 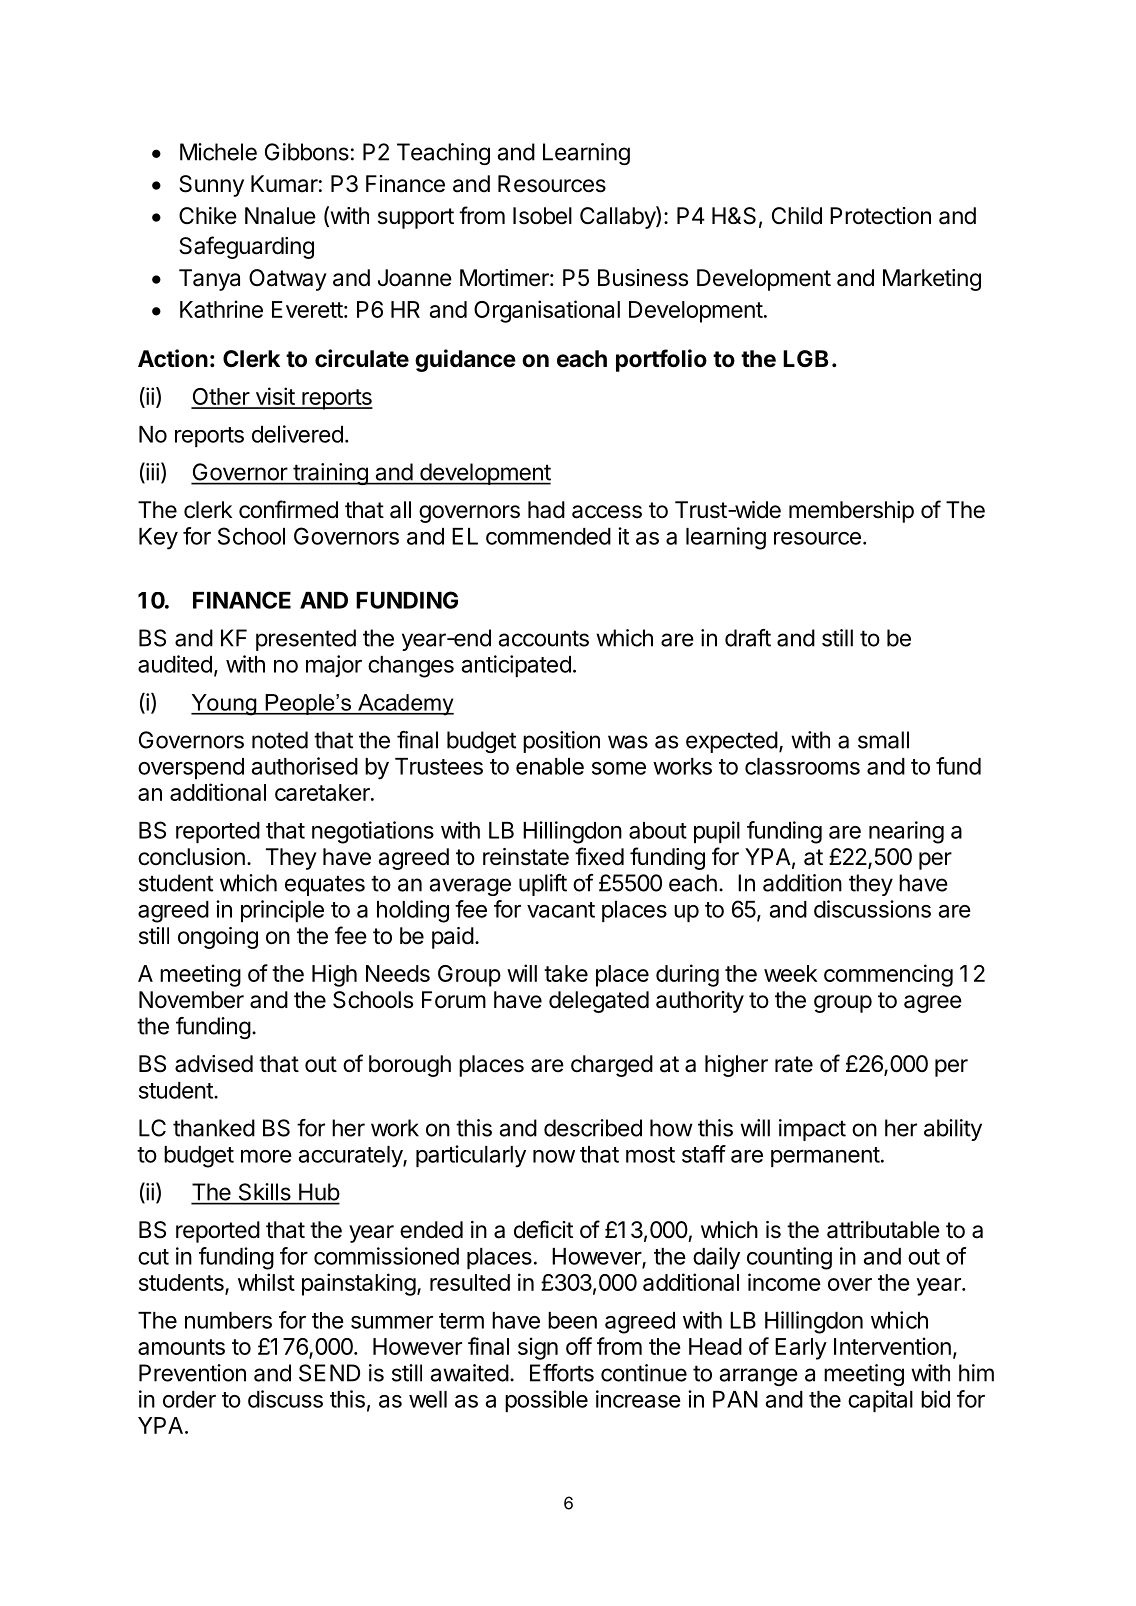 I want to click on Protection, so click(x=880, y=216).
